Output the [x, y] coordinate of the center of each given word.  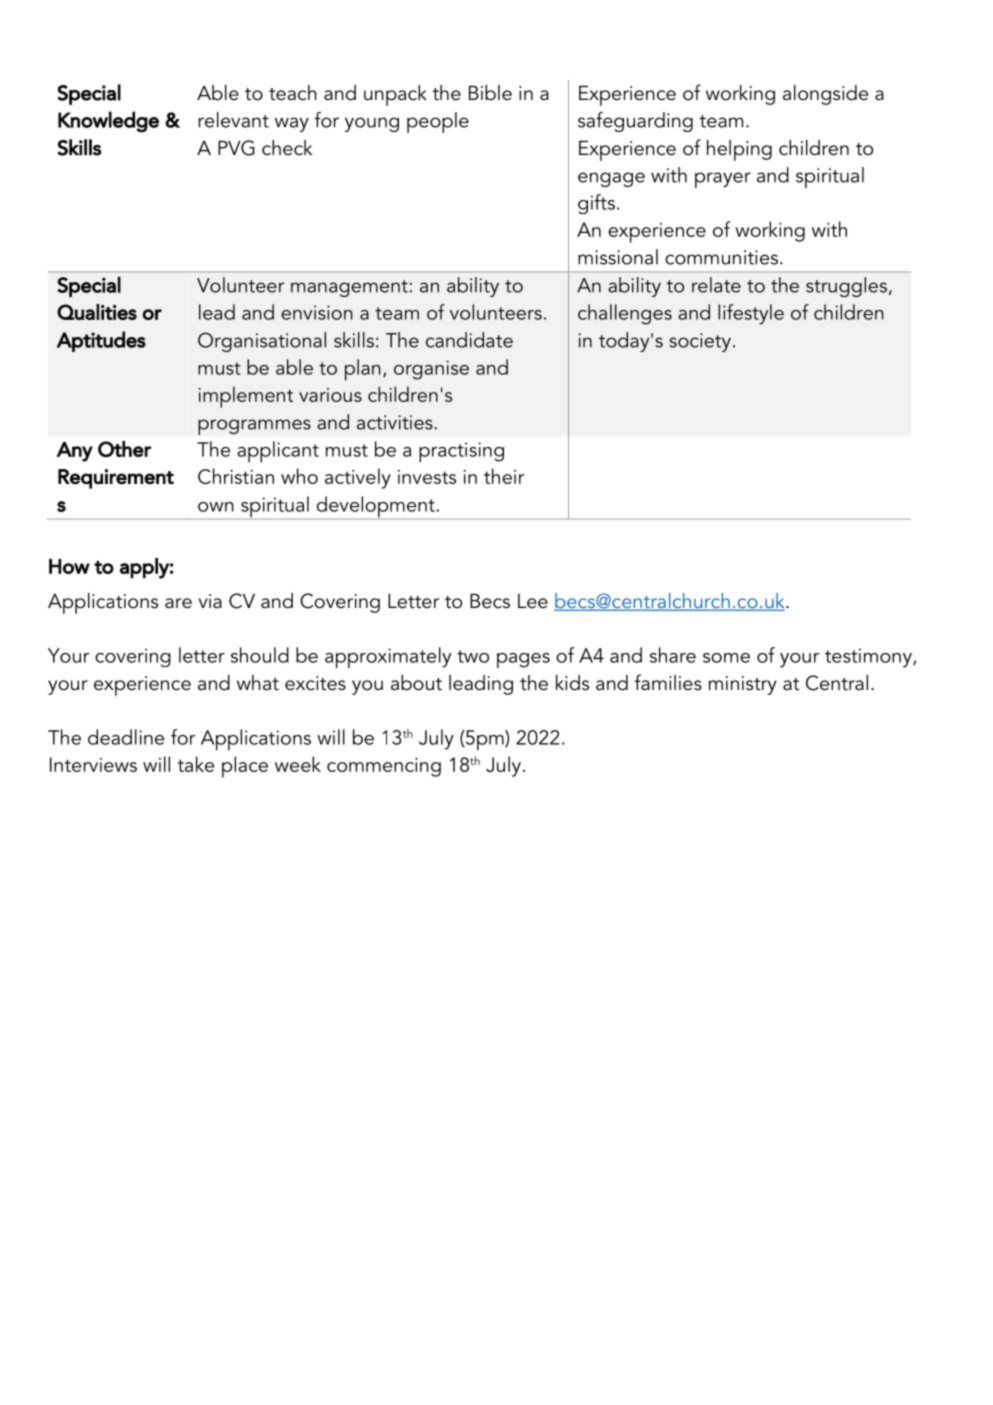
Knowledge [108, 122]
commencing [384, 767]
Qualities [97, 312]
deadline [126, 737]
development [375, 508]
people [438, 122]
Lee [533, 601]
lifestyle [751, 314]
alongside [825, 95]
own [216, 507]
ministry [743, 685]
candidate [469, 340]
